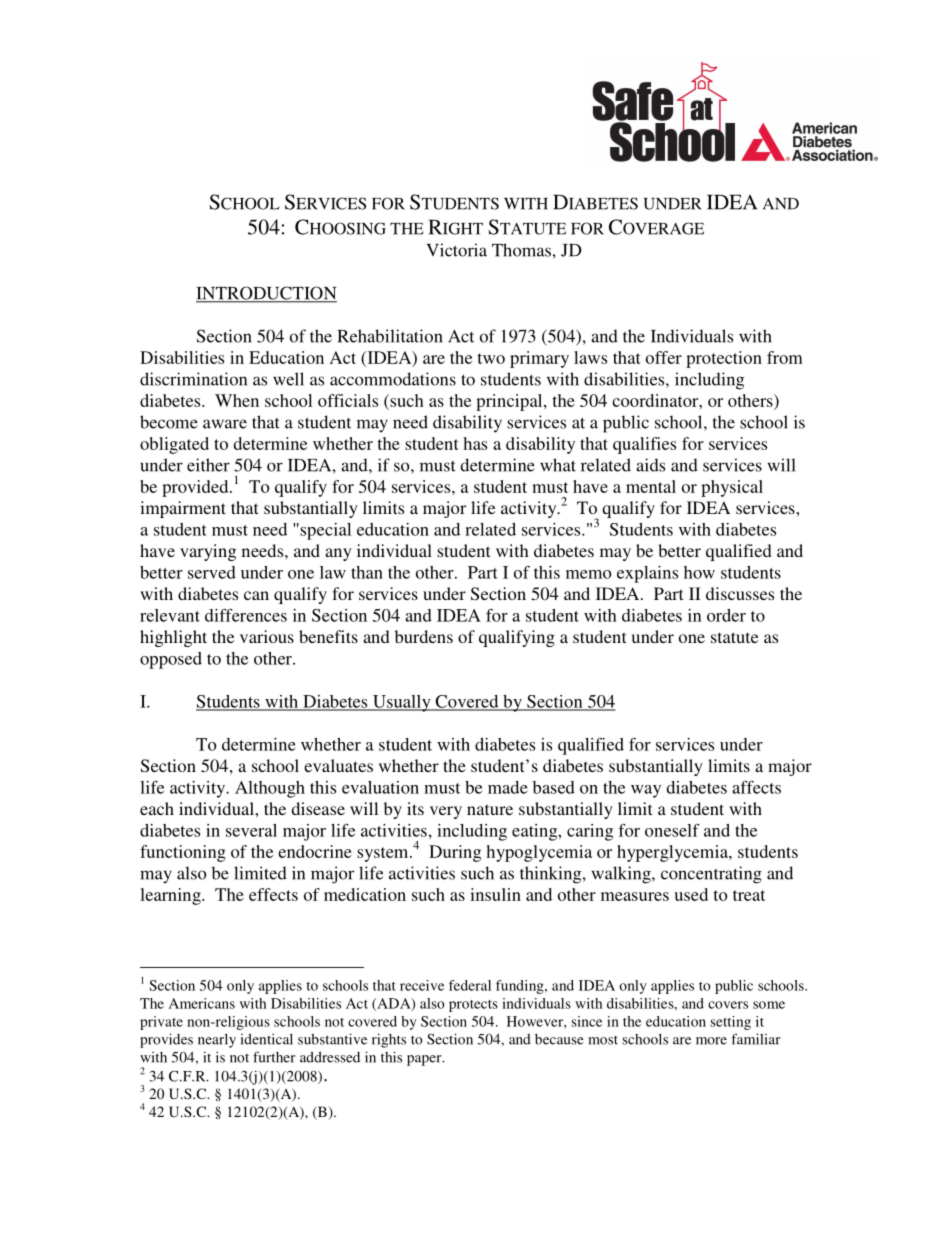 This screenshot has height=1233, width=952. What do you see at coordinates (208, 465) in the screenshot?
I see `either` at bounding box center [208, 465].
